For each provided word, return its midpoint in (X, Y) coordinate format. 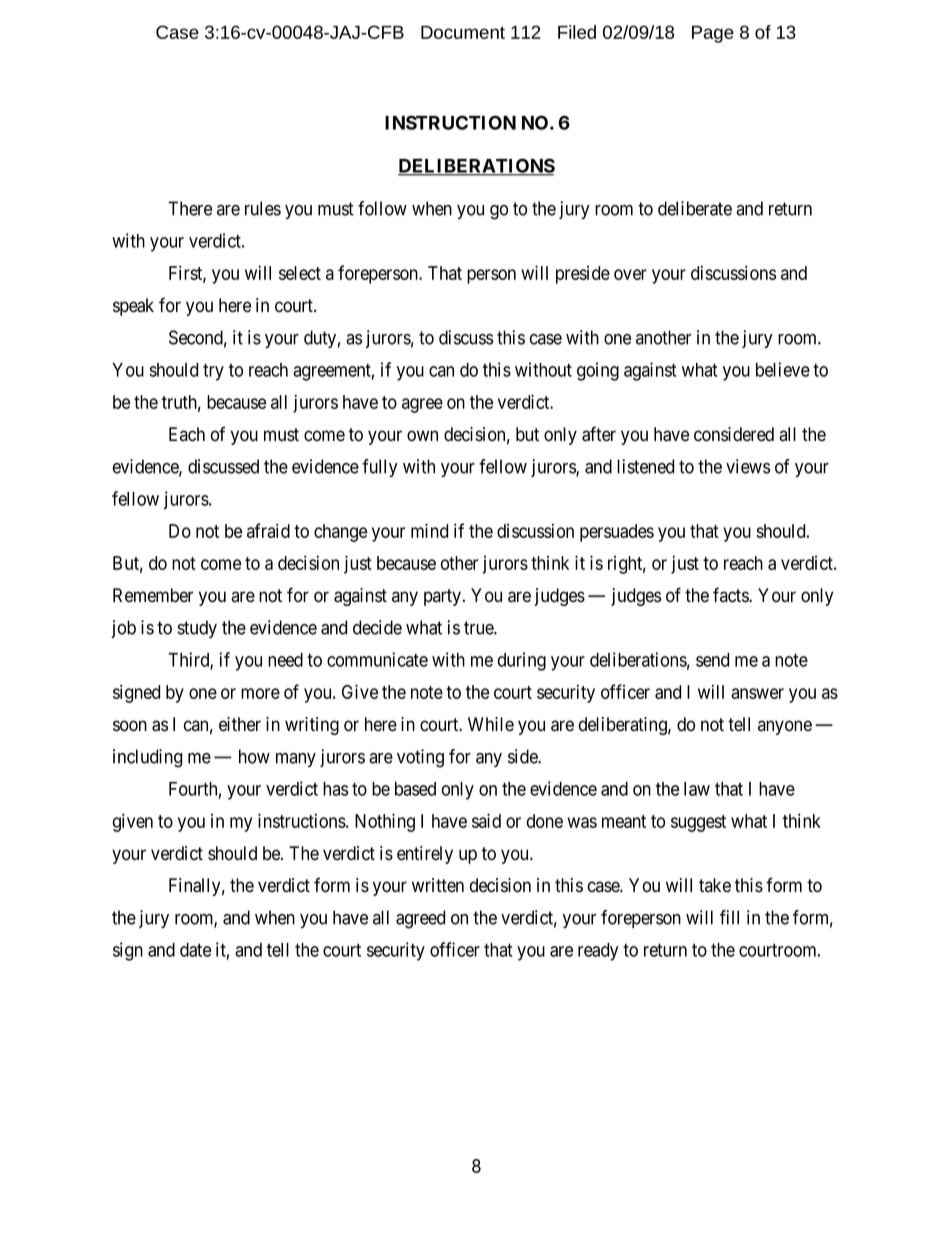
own (422, 436)
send (712, 660)
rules (263, 208)
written (438, 885)
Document (463, 32)
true (479, 628)
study (197, 629)
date (195, 950)
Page (713, 34)
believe (783, 369)
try (213, 372)
